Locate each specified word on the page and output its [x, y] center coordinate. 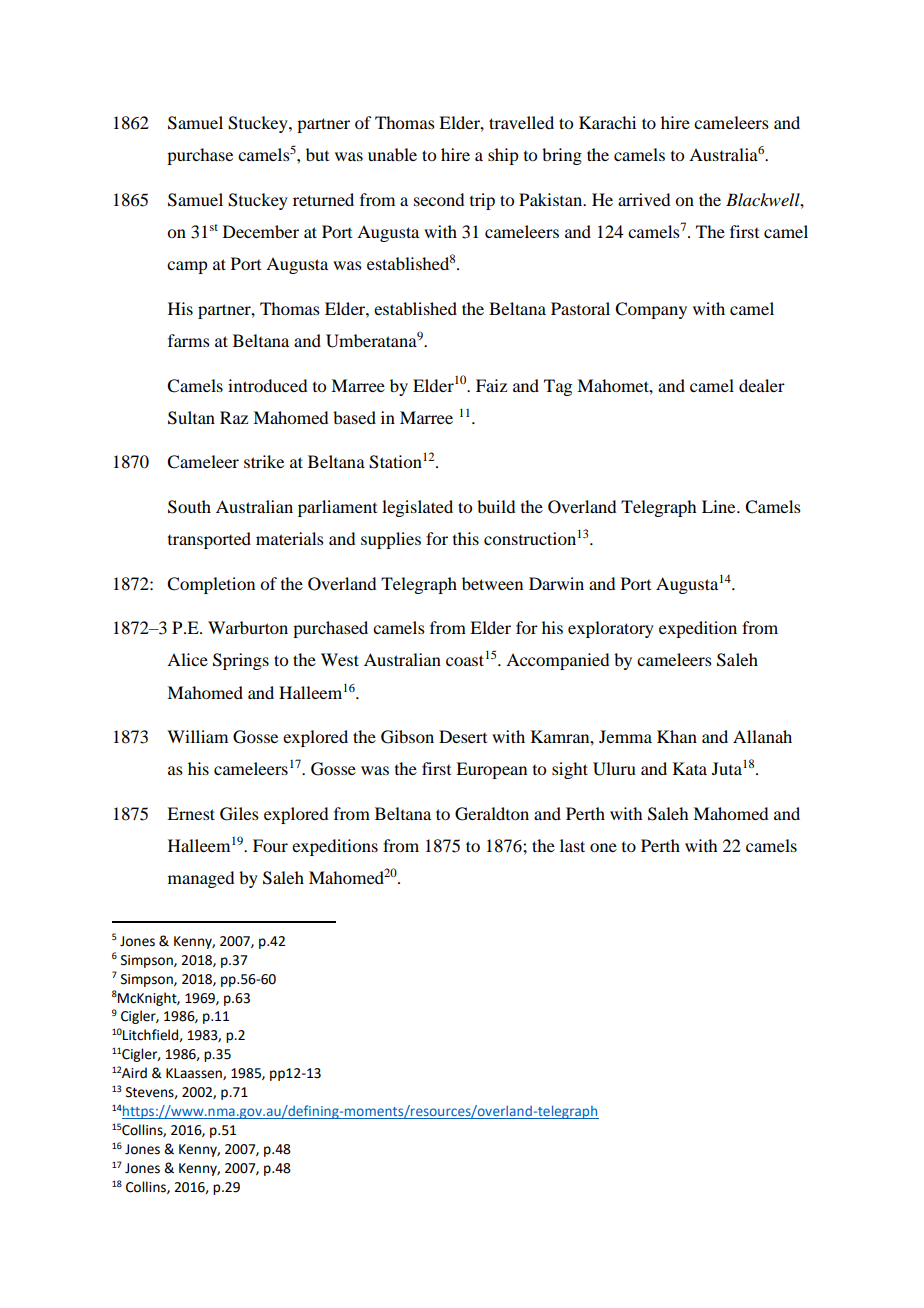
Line [720, 506]
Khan [677, 736]
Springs [241, 661]
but [317, 154]
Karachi [607, 122]
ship [503, 156]
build [496, 506]
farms [189, 340]
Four [270, 845]
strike [264, 461]
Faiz [491, 385]
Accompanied [557, 661]
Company [651, 310]
